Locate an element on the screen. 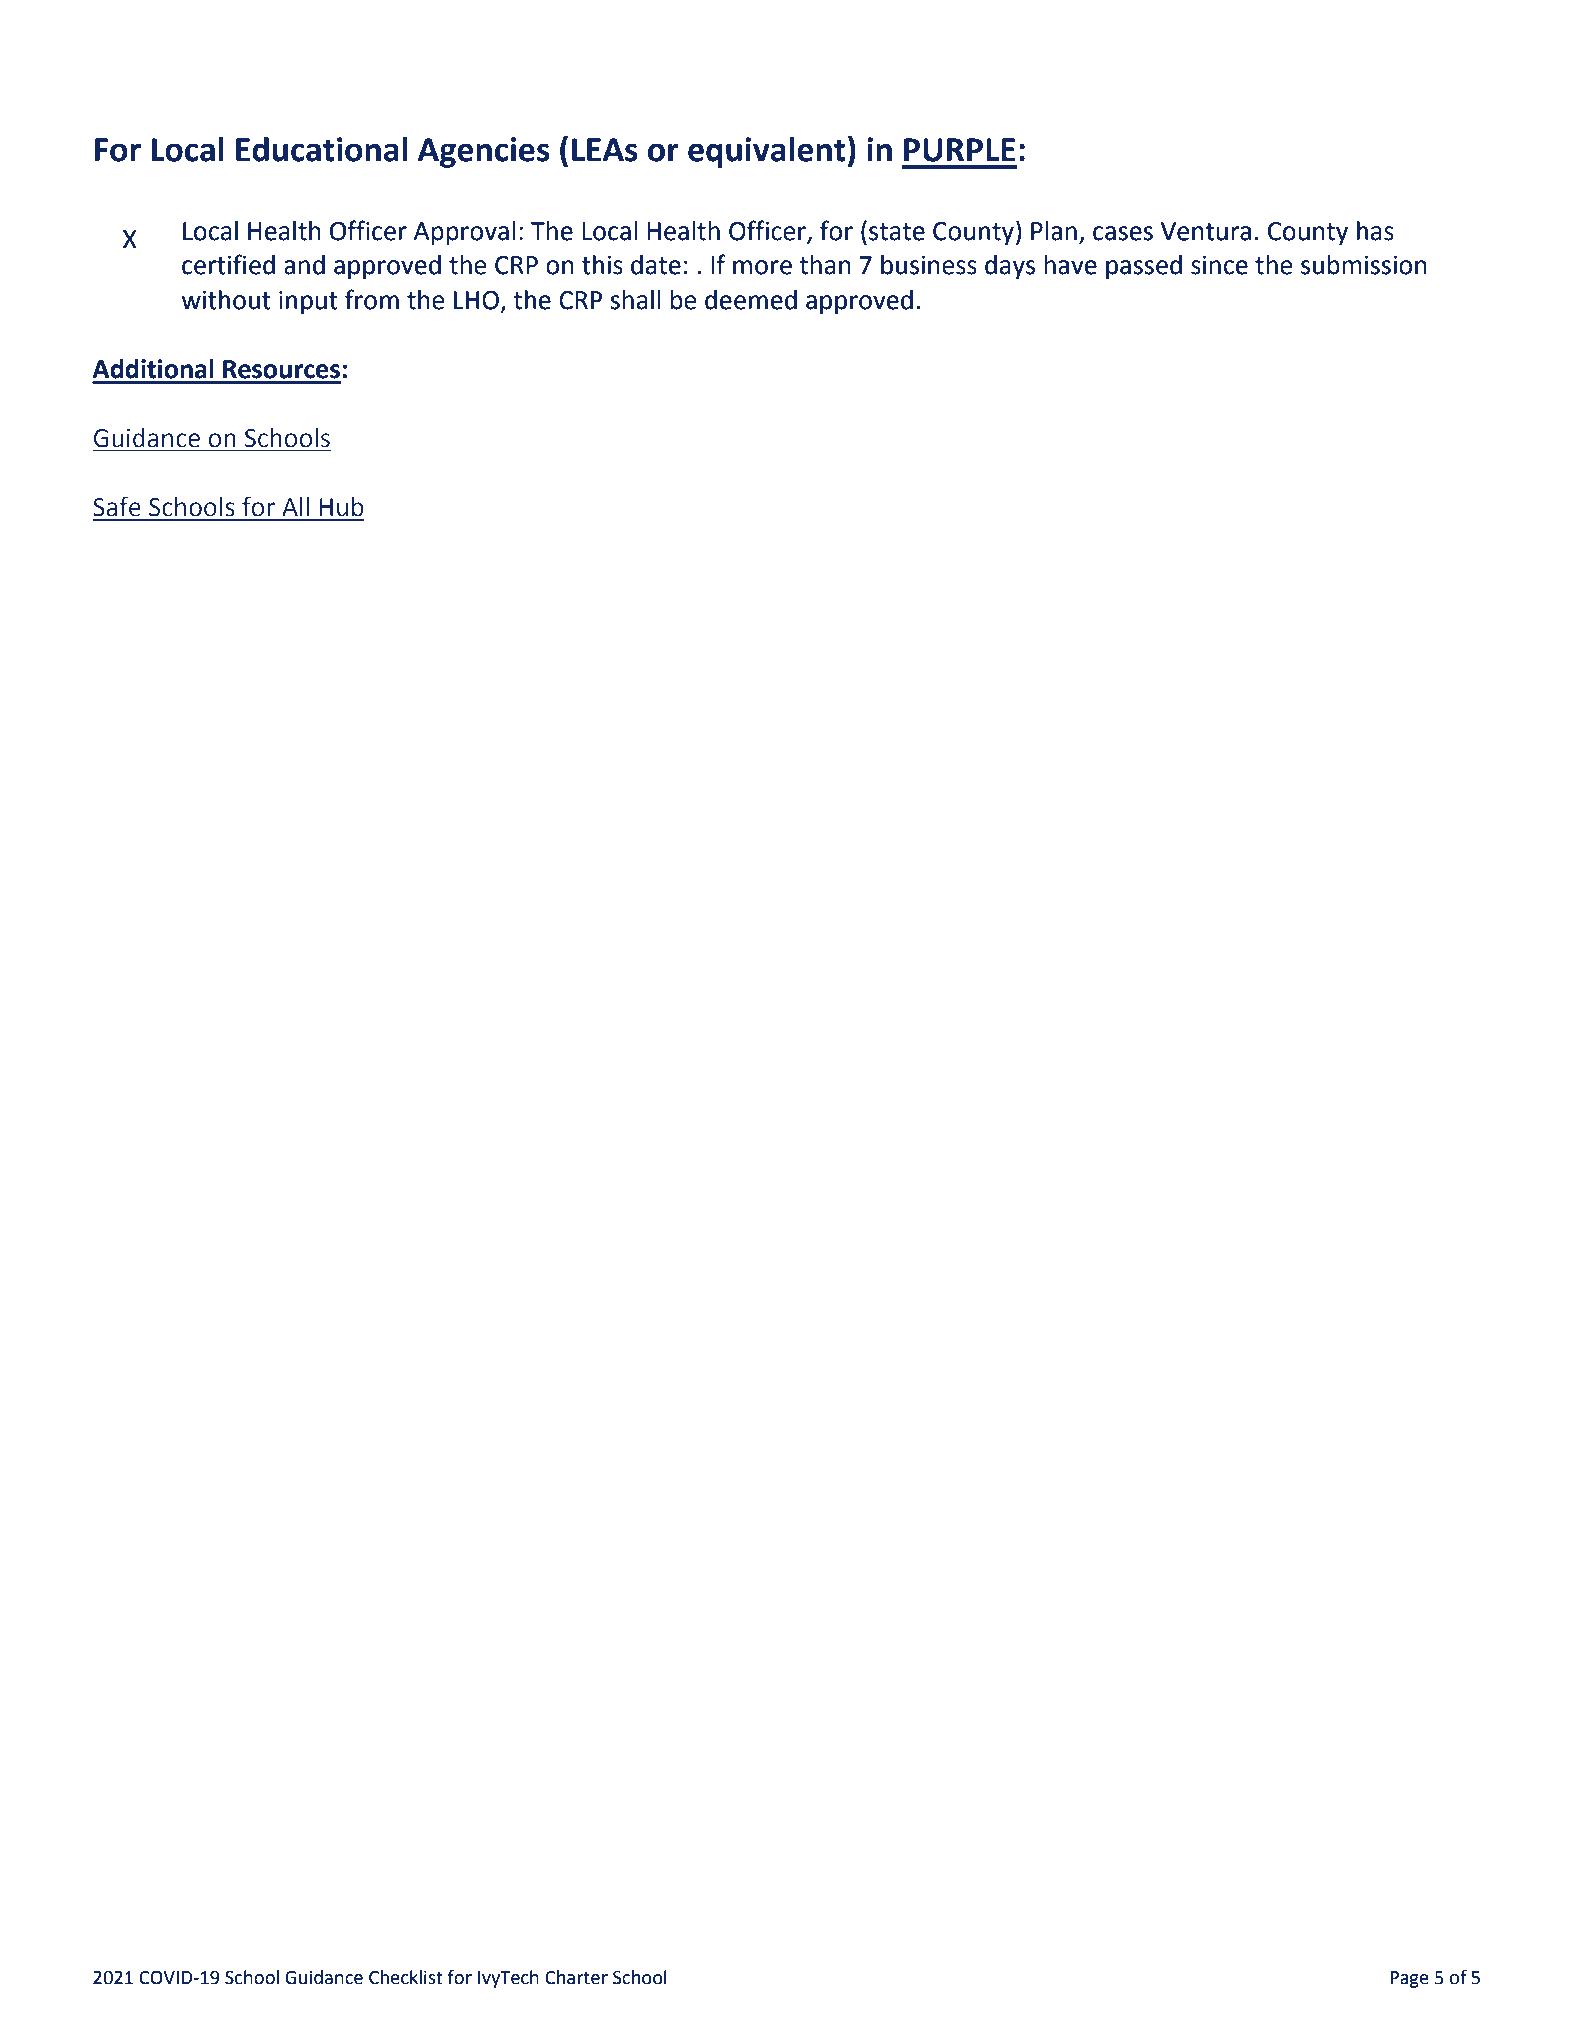 The image size is (1574, 2036). Ventura is located at coordinates (1206, 231).
